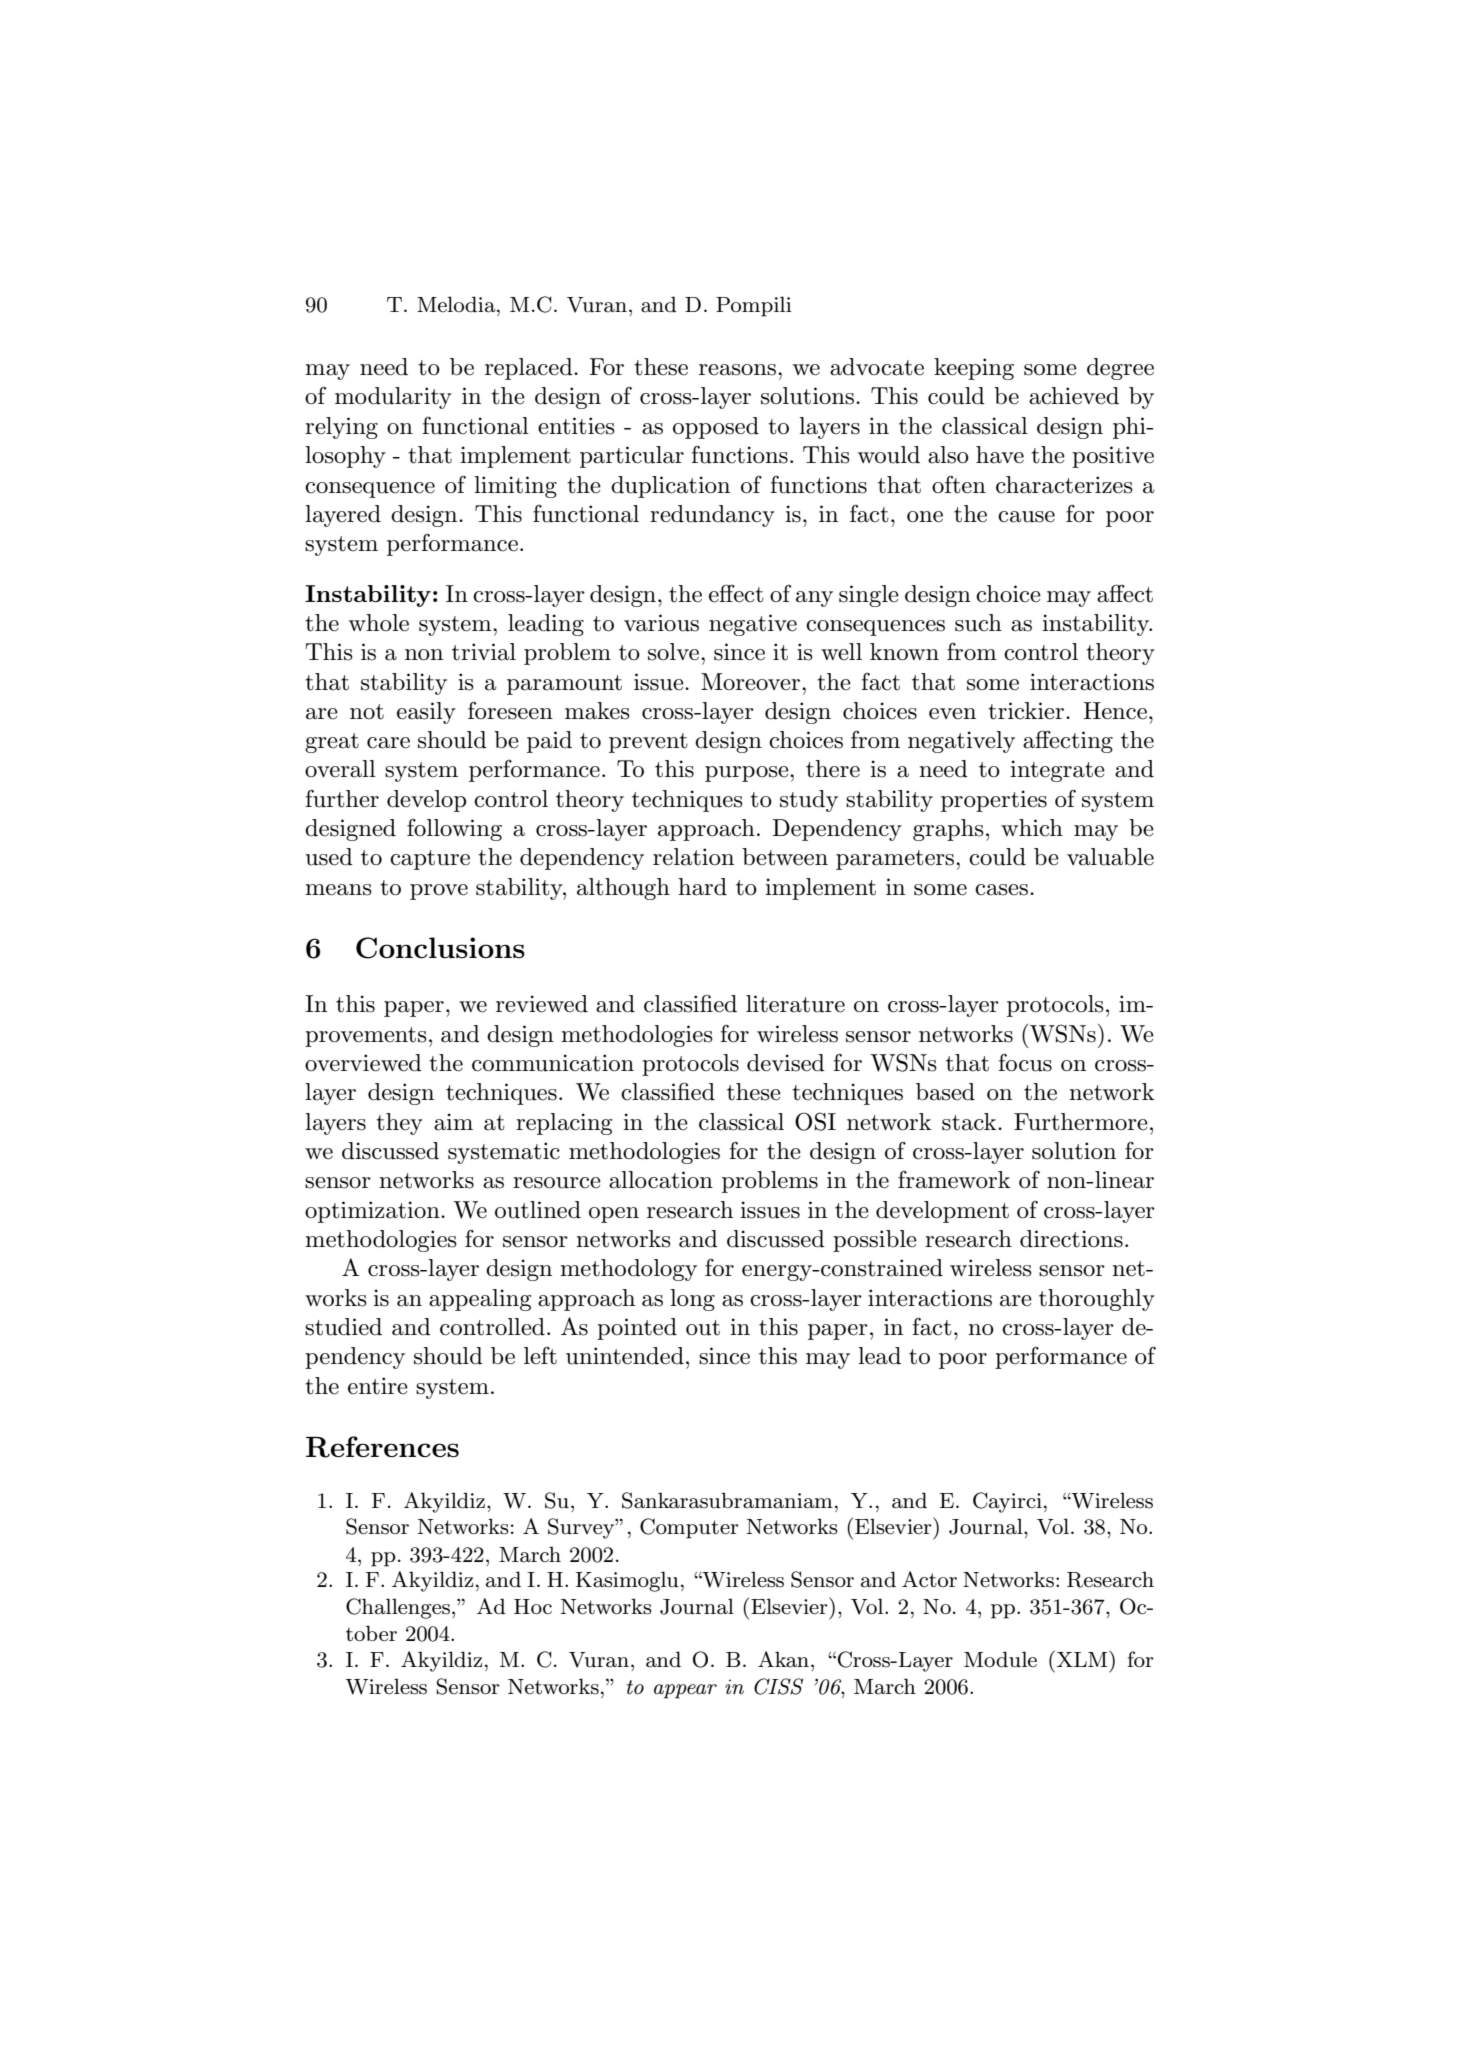  I want to click on Conclusions, so click(440, 948).
